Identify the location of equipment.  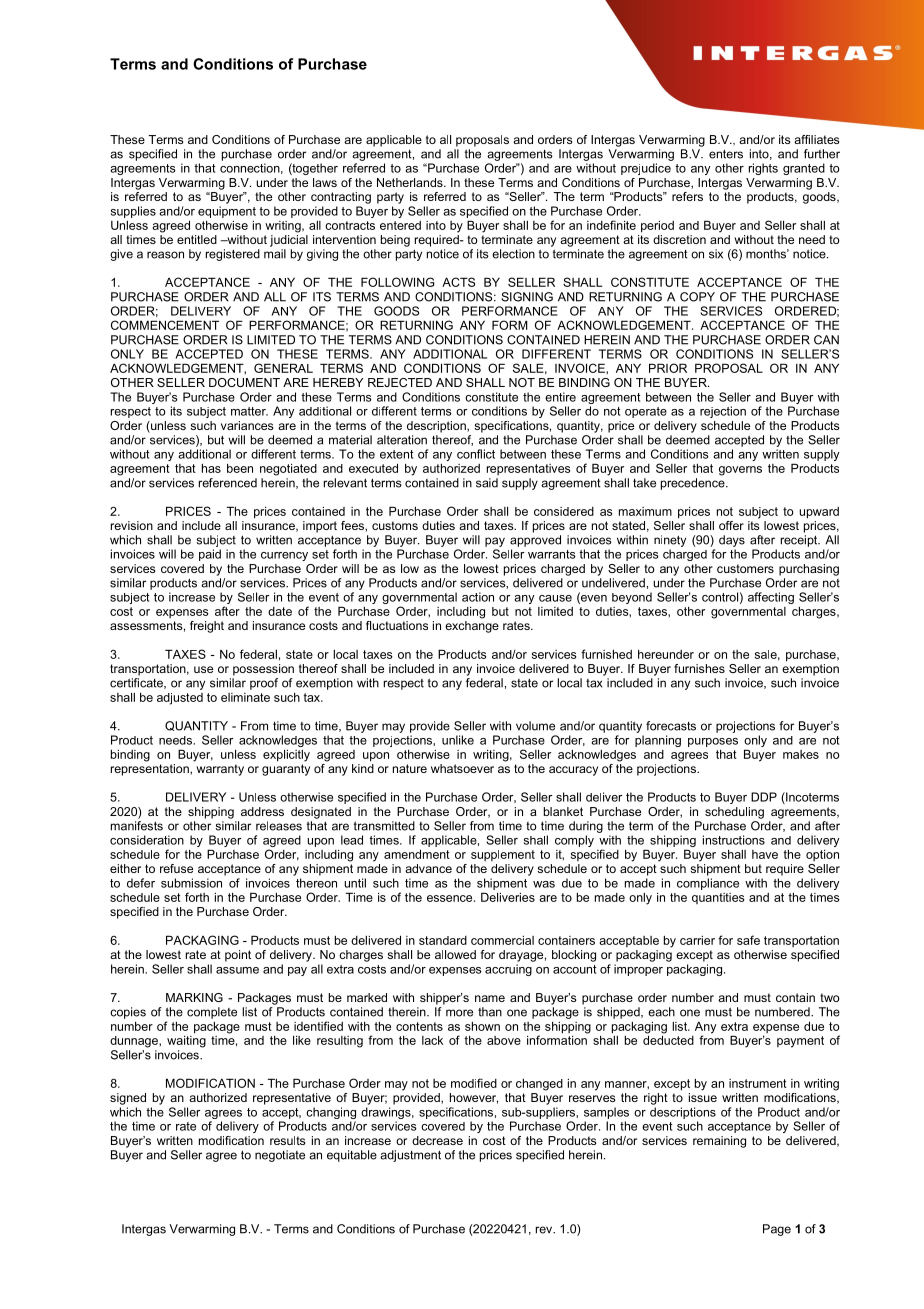
(227, 212).
